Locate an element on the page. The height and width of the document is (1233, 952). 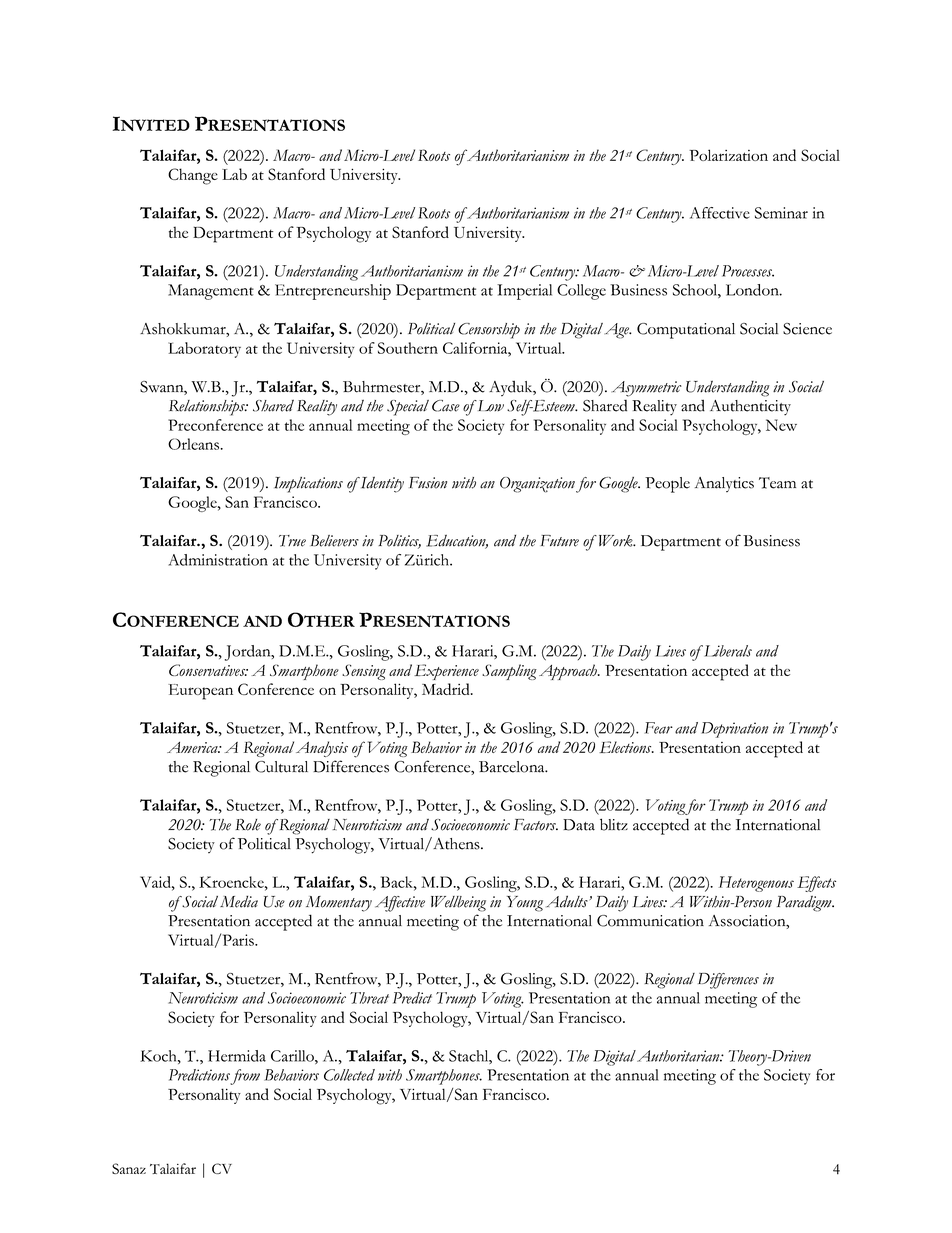
Polarization is located at coordinates (728, 155).
